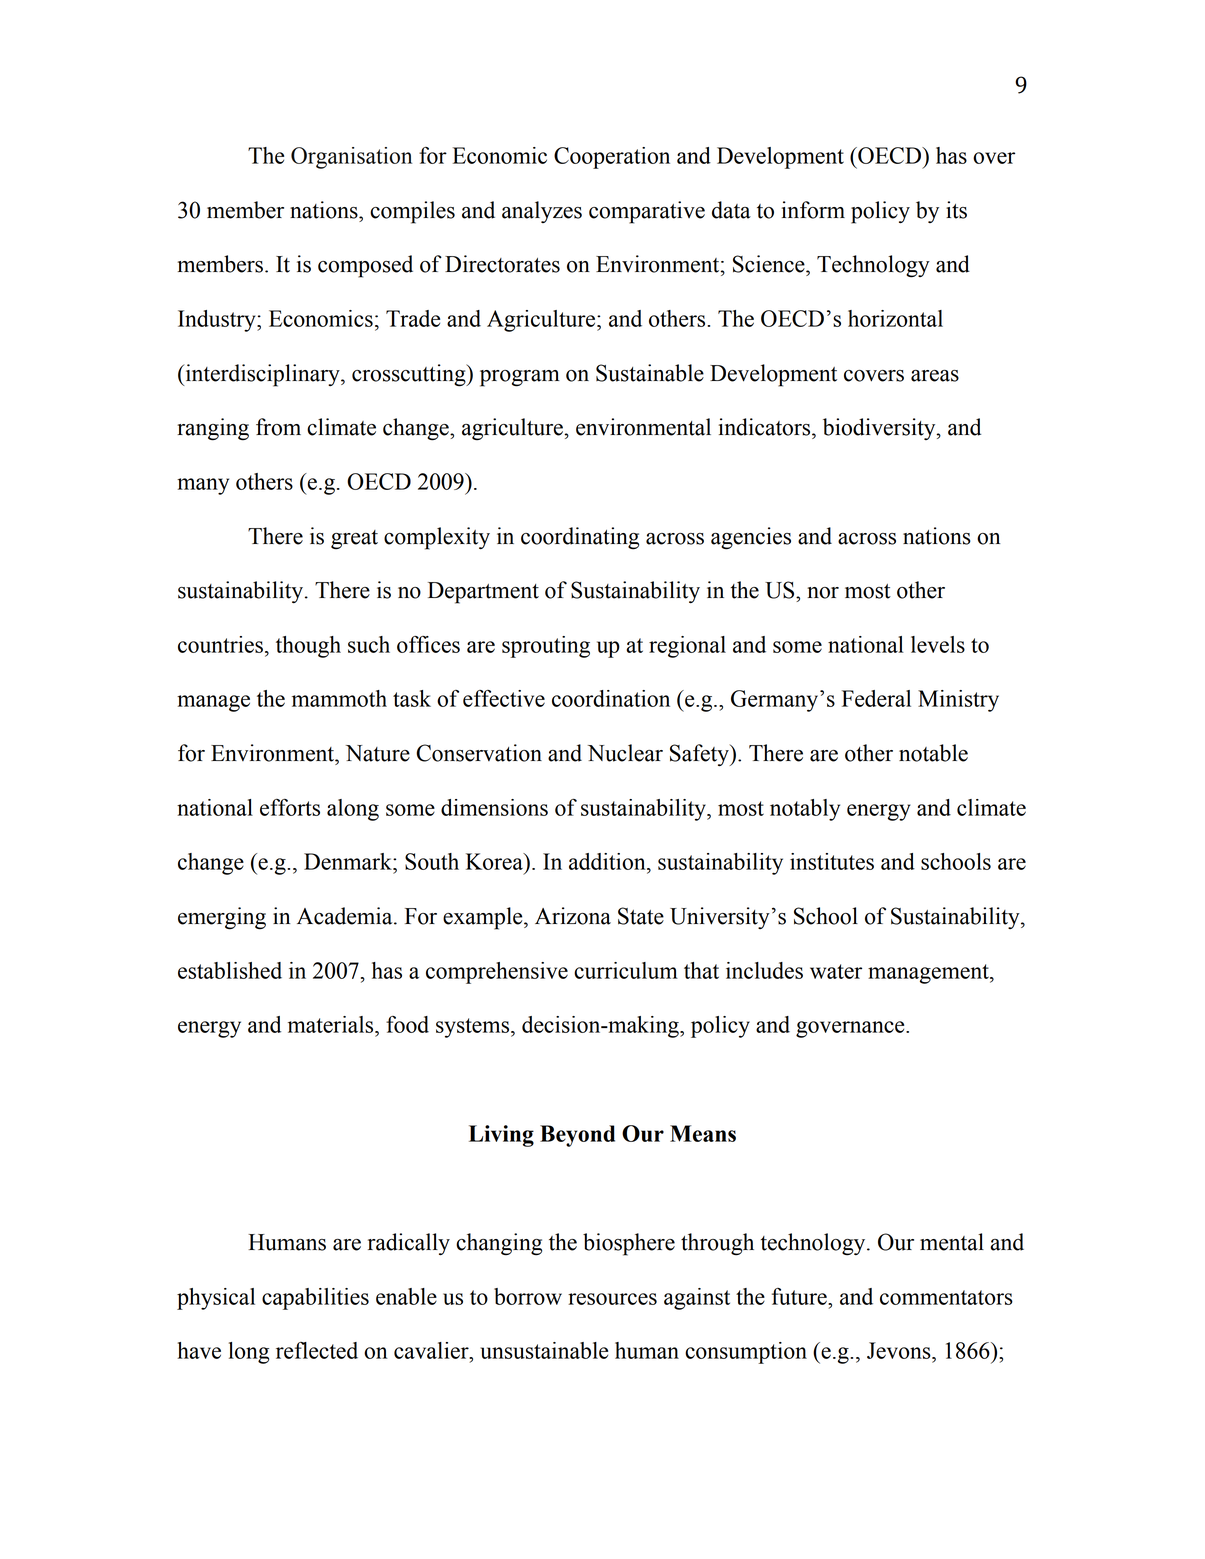 This screenshot has height=1559, width=1205. I want to click on institutes, so click(832, 861).
